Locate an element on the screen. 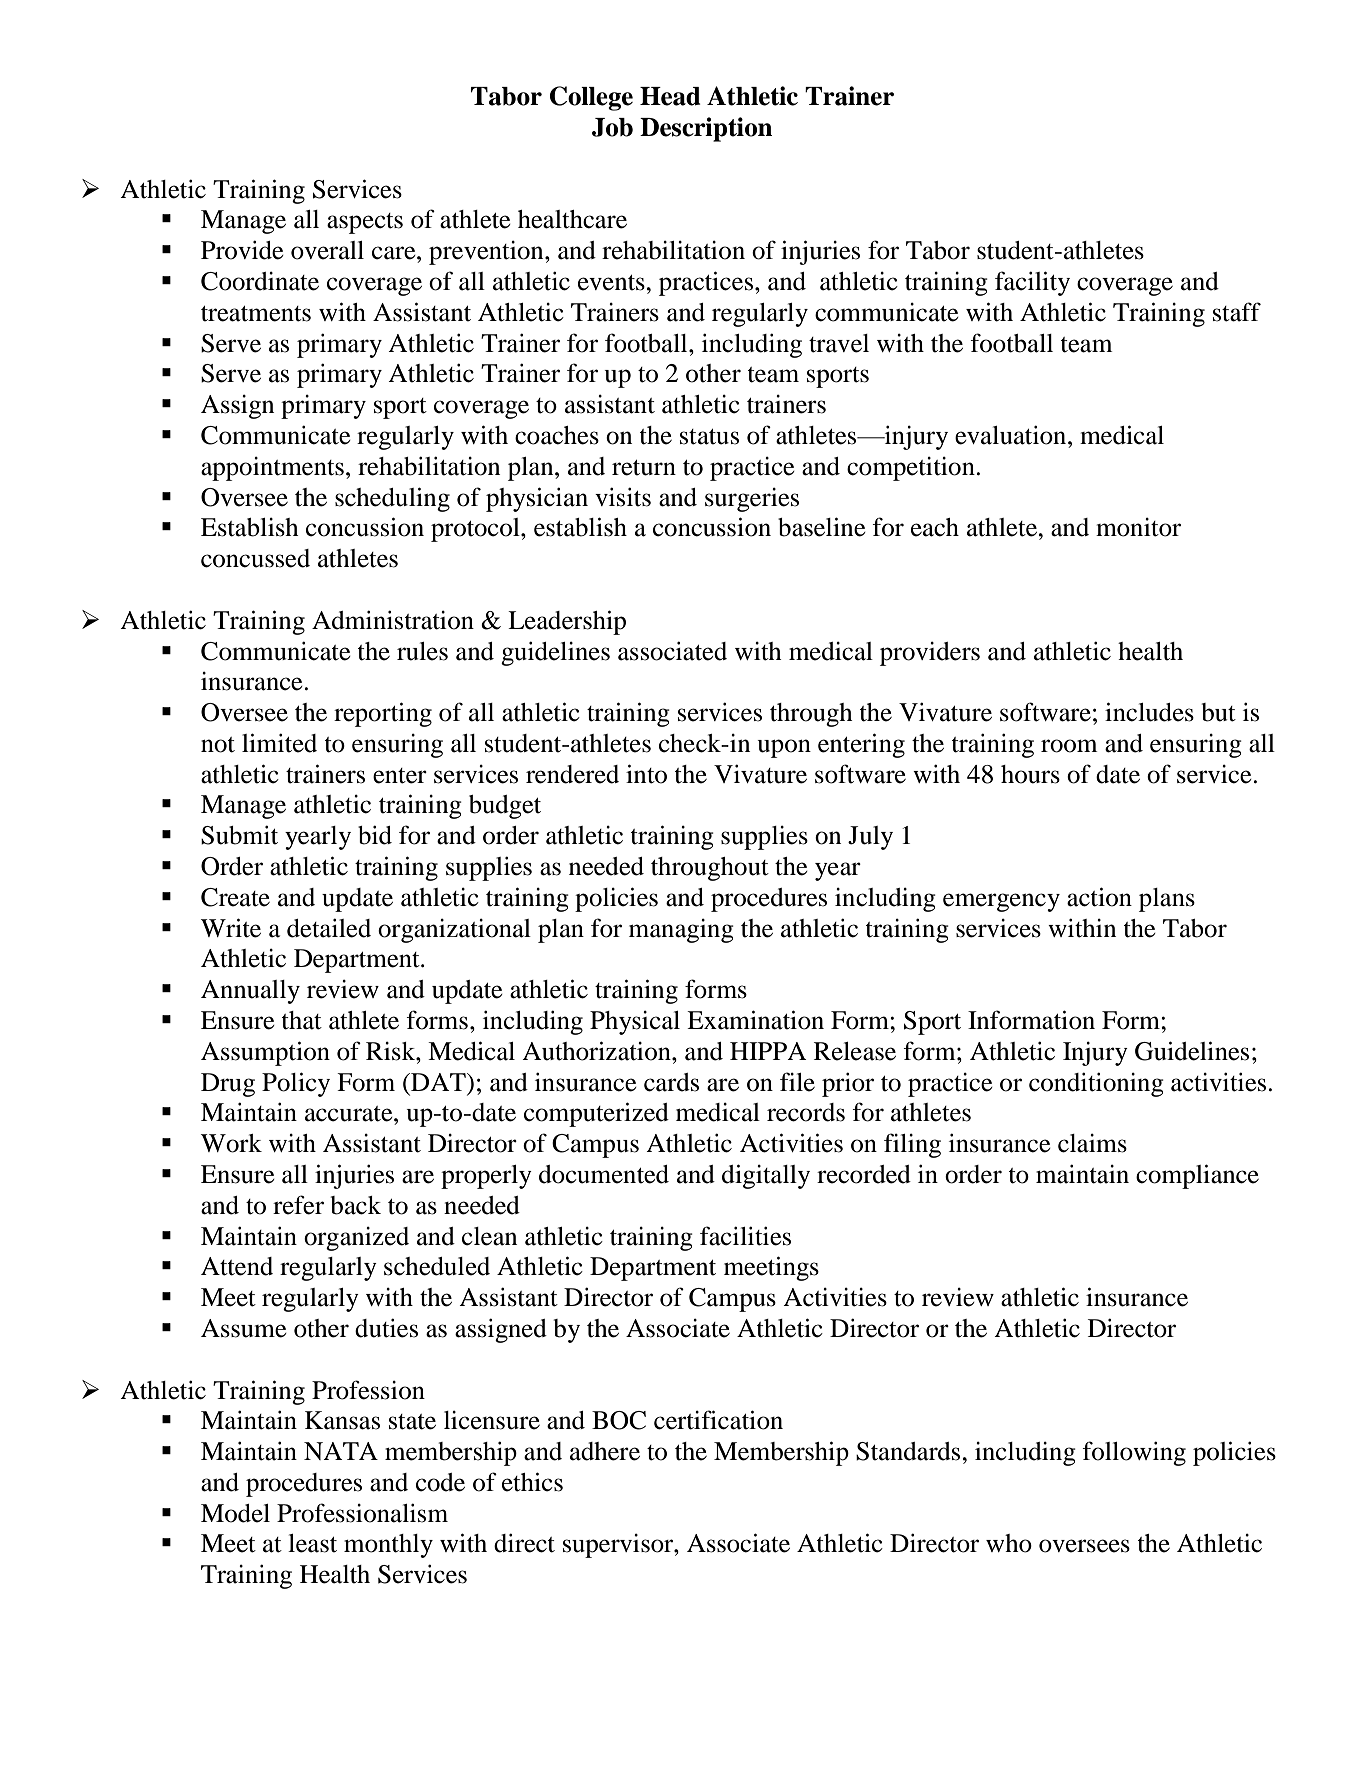 The image size is (1365, 1767). monitor is located at coordinates (1138, 527).
